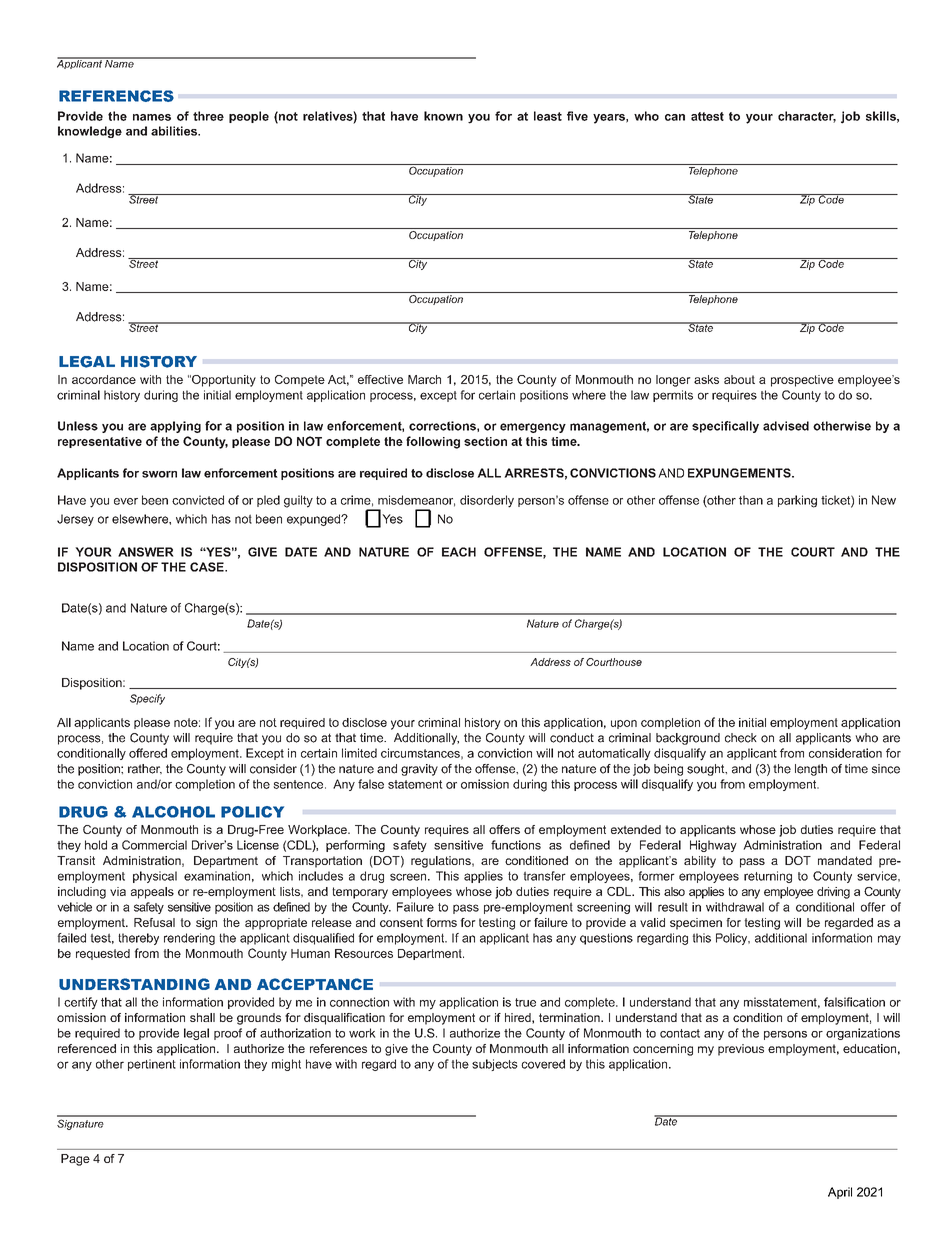 This screenshot has width=952, height=1233. Describe the element at coordinates (741, 738) in the screenshot. I see `check` at that location.
